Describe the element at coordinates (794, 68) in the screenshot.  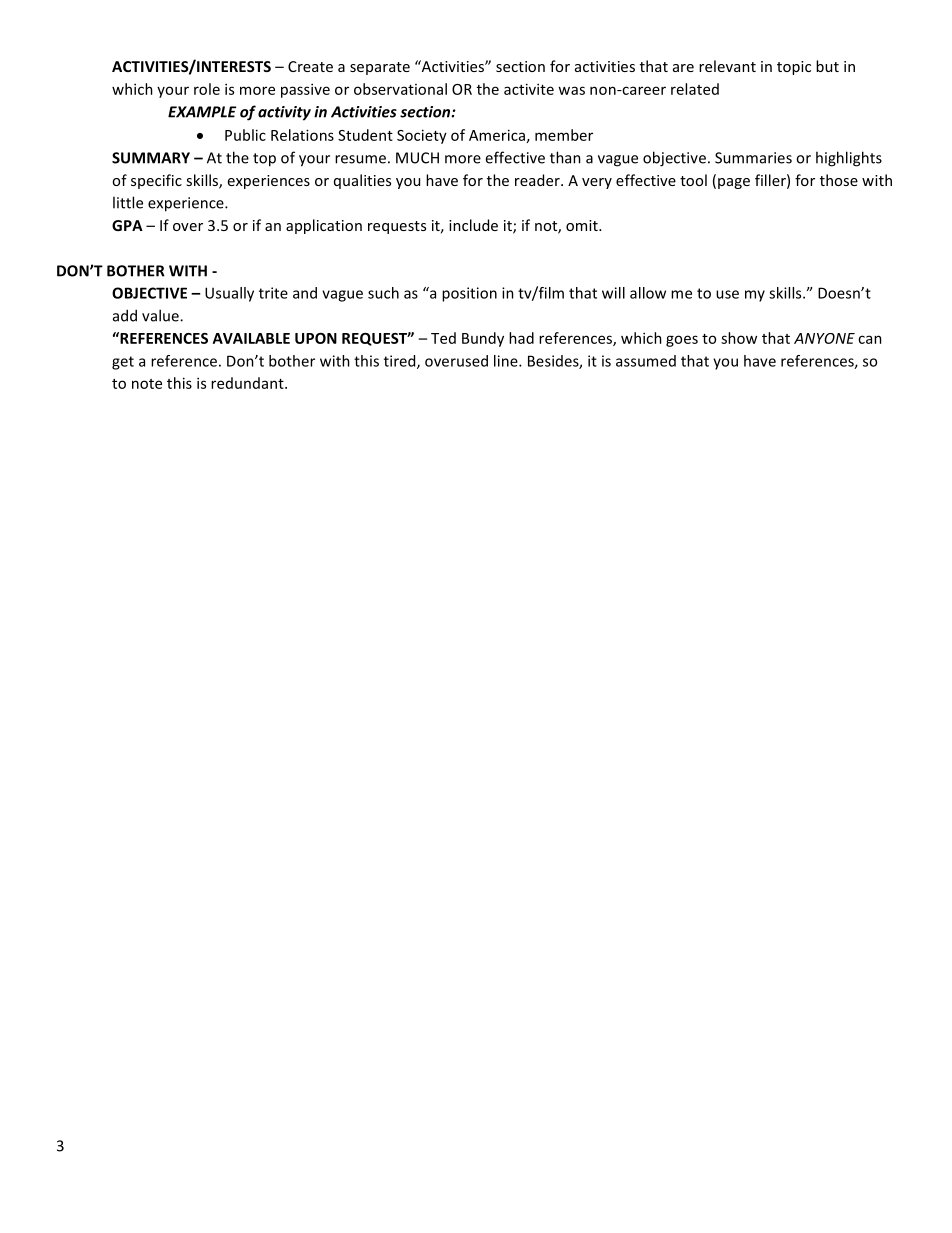
I see `topic` at that location.
